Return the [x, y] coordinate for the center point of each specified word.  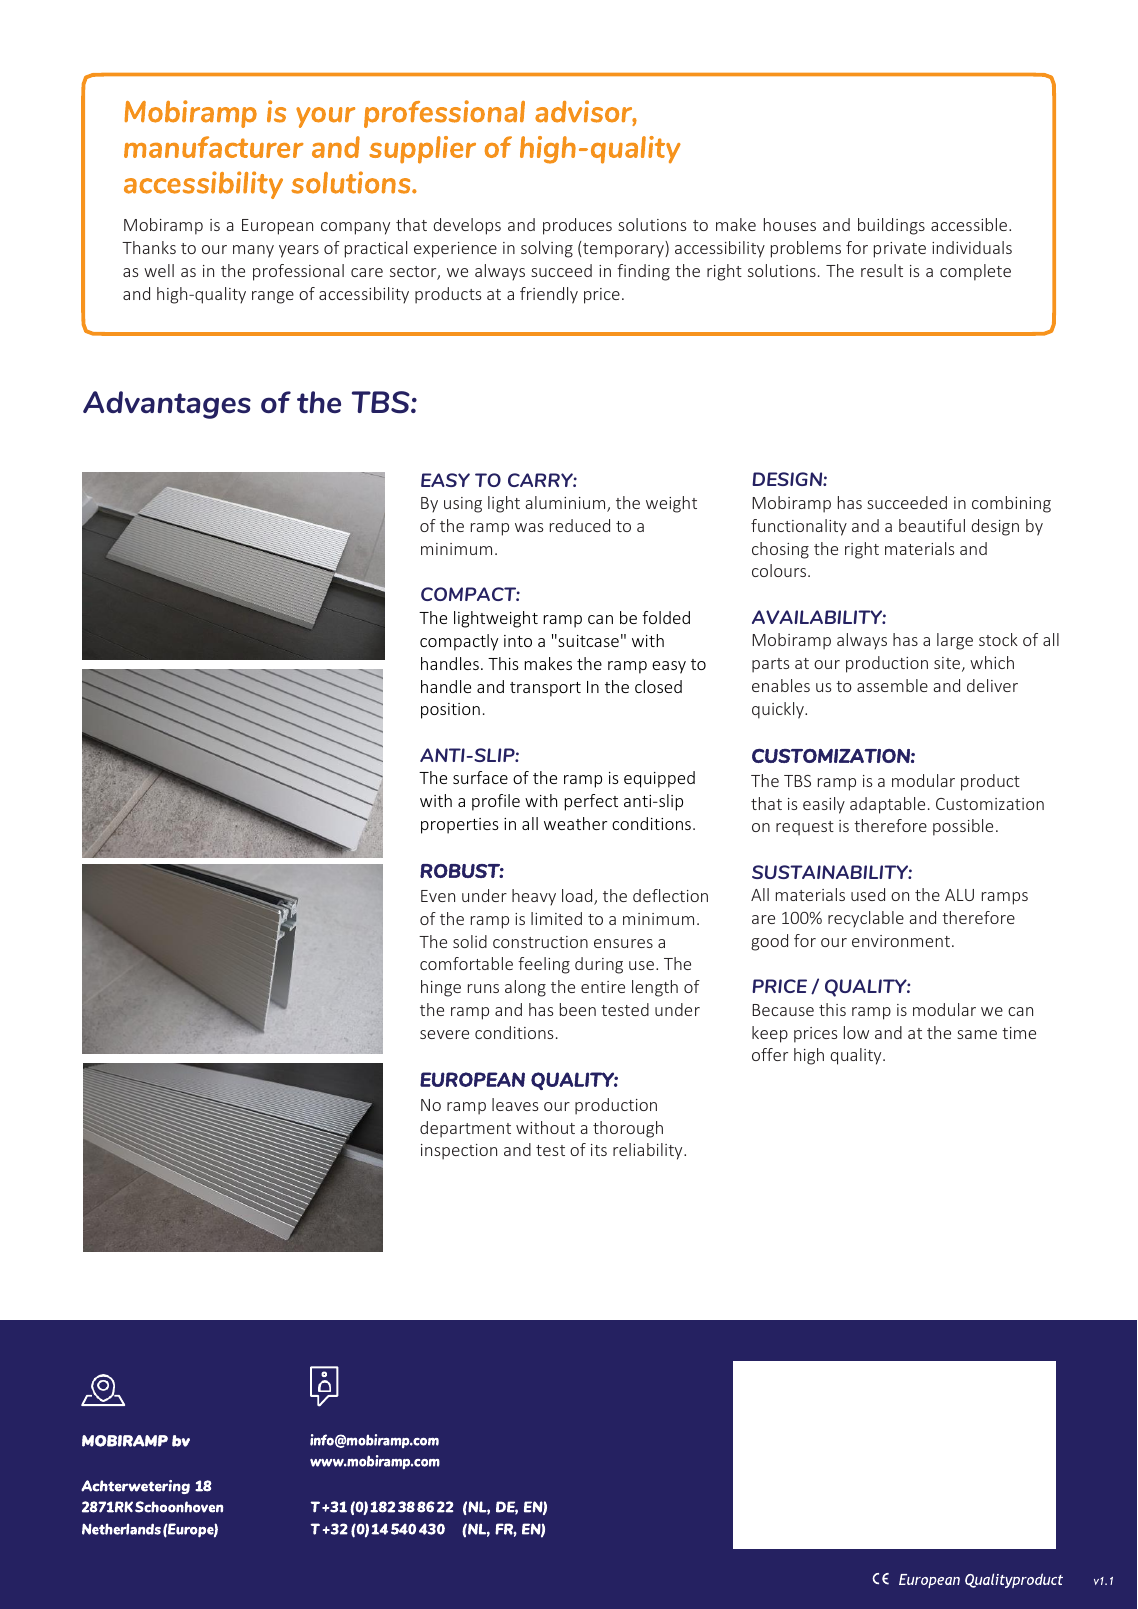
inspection [459, 1152]
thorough [628, 1129]
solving [547, 249]
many [253, 251]
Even [438, 896]
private [900, 250]
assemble [892, 685]
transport [545, 689]
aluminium [566, 504]
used [868, 894]
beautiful [932, 525]
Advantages [167, 405]
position [450, 711]
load [578, 897]
